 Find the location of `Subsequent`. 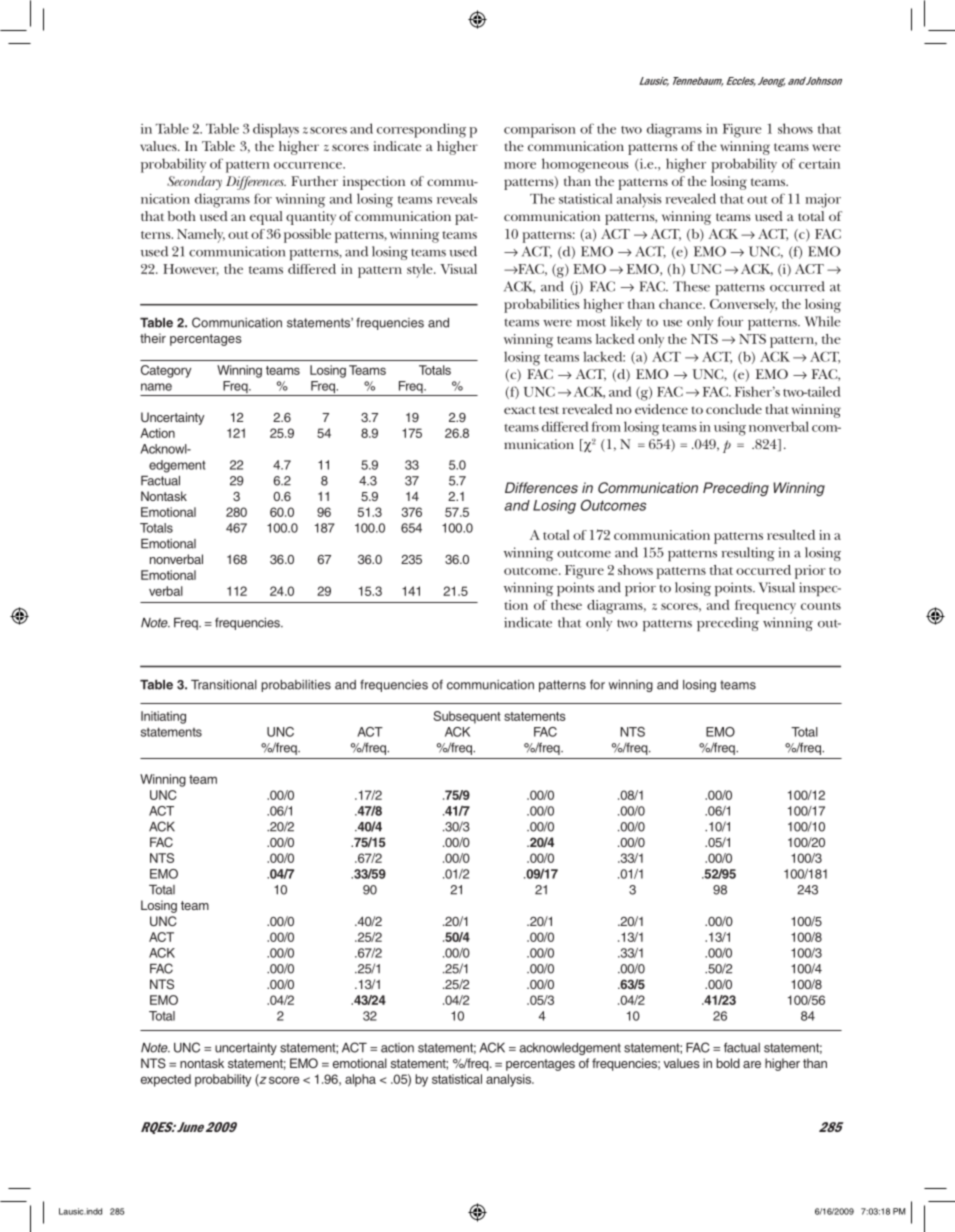

Subsequent is located at coordinates (467, 717).
